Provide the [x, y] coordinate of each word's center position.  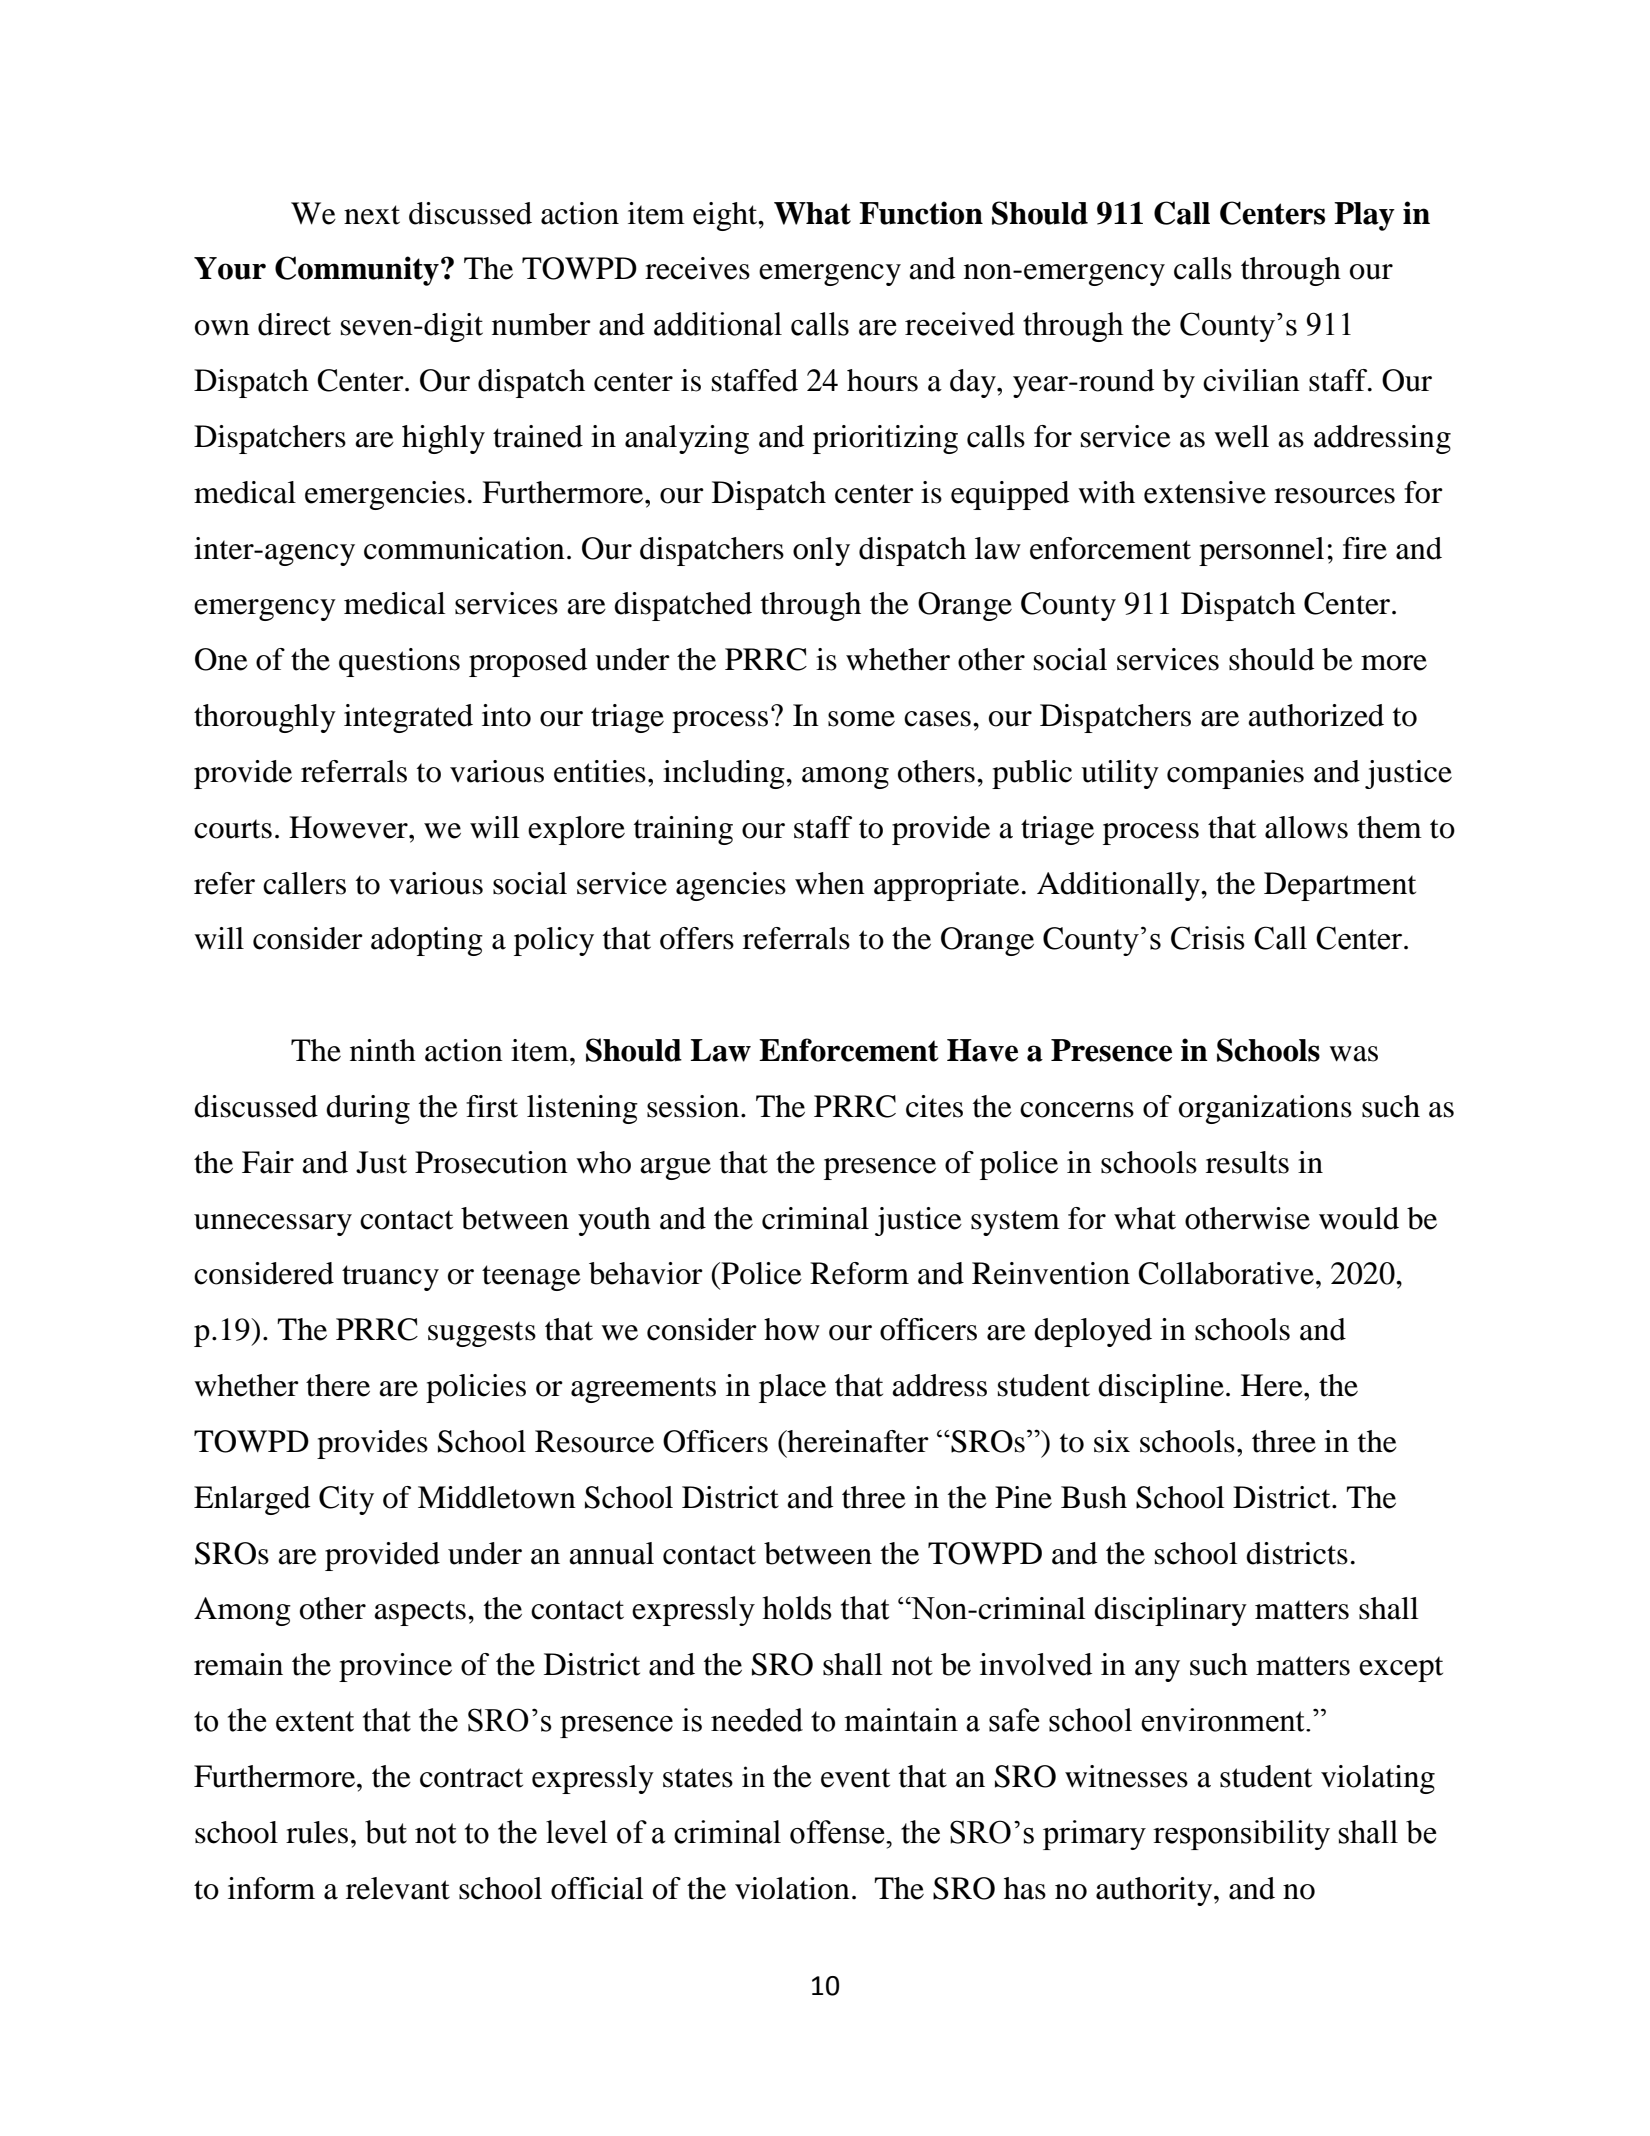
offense [838, 1832]
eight [726, 216]
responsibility [1241, 1835]
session [694, 1106]
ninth [383, 1050]
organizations [1265, 1109]
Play [1364, 216]
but [386, 1832]
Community [357, 271]
